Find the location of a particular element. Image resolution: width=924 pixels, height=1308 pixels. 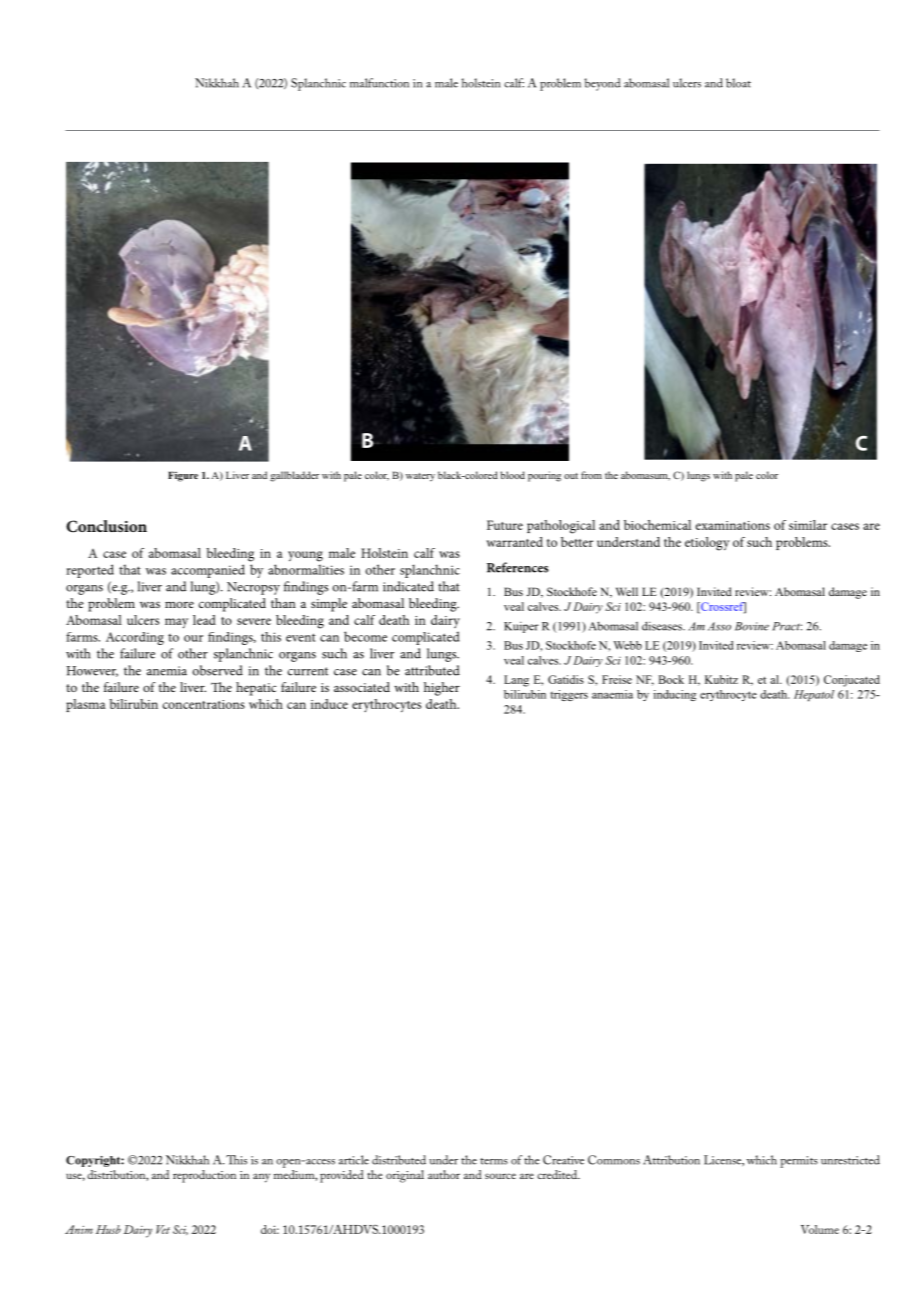

inducing is located at coordinates (675, 695).
